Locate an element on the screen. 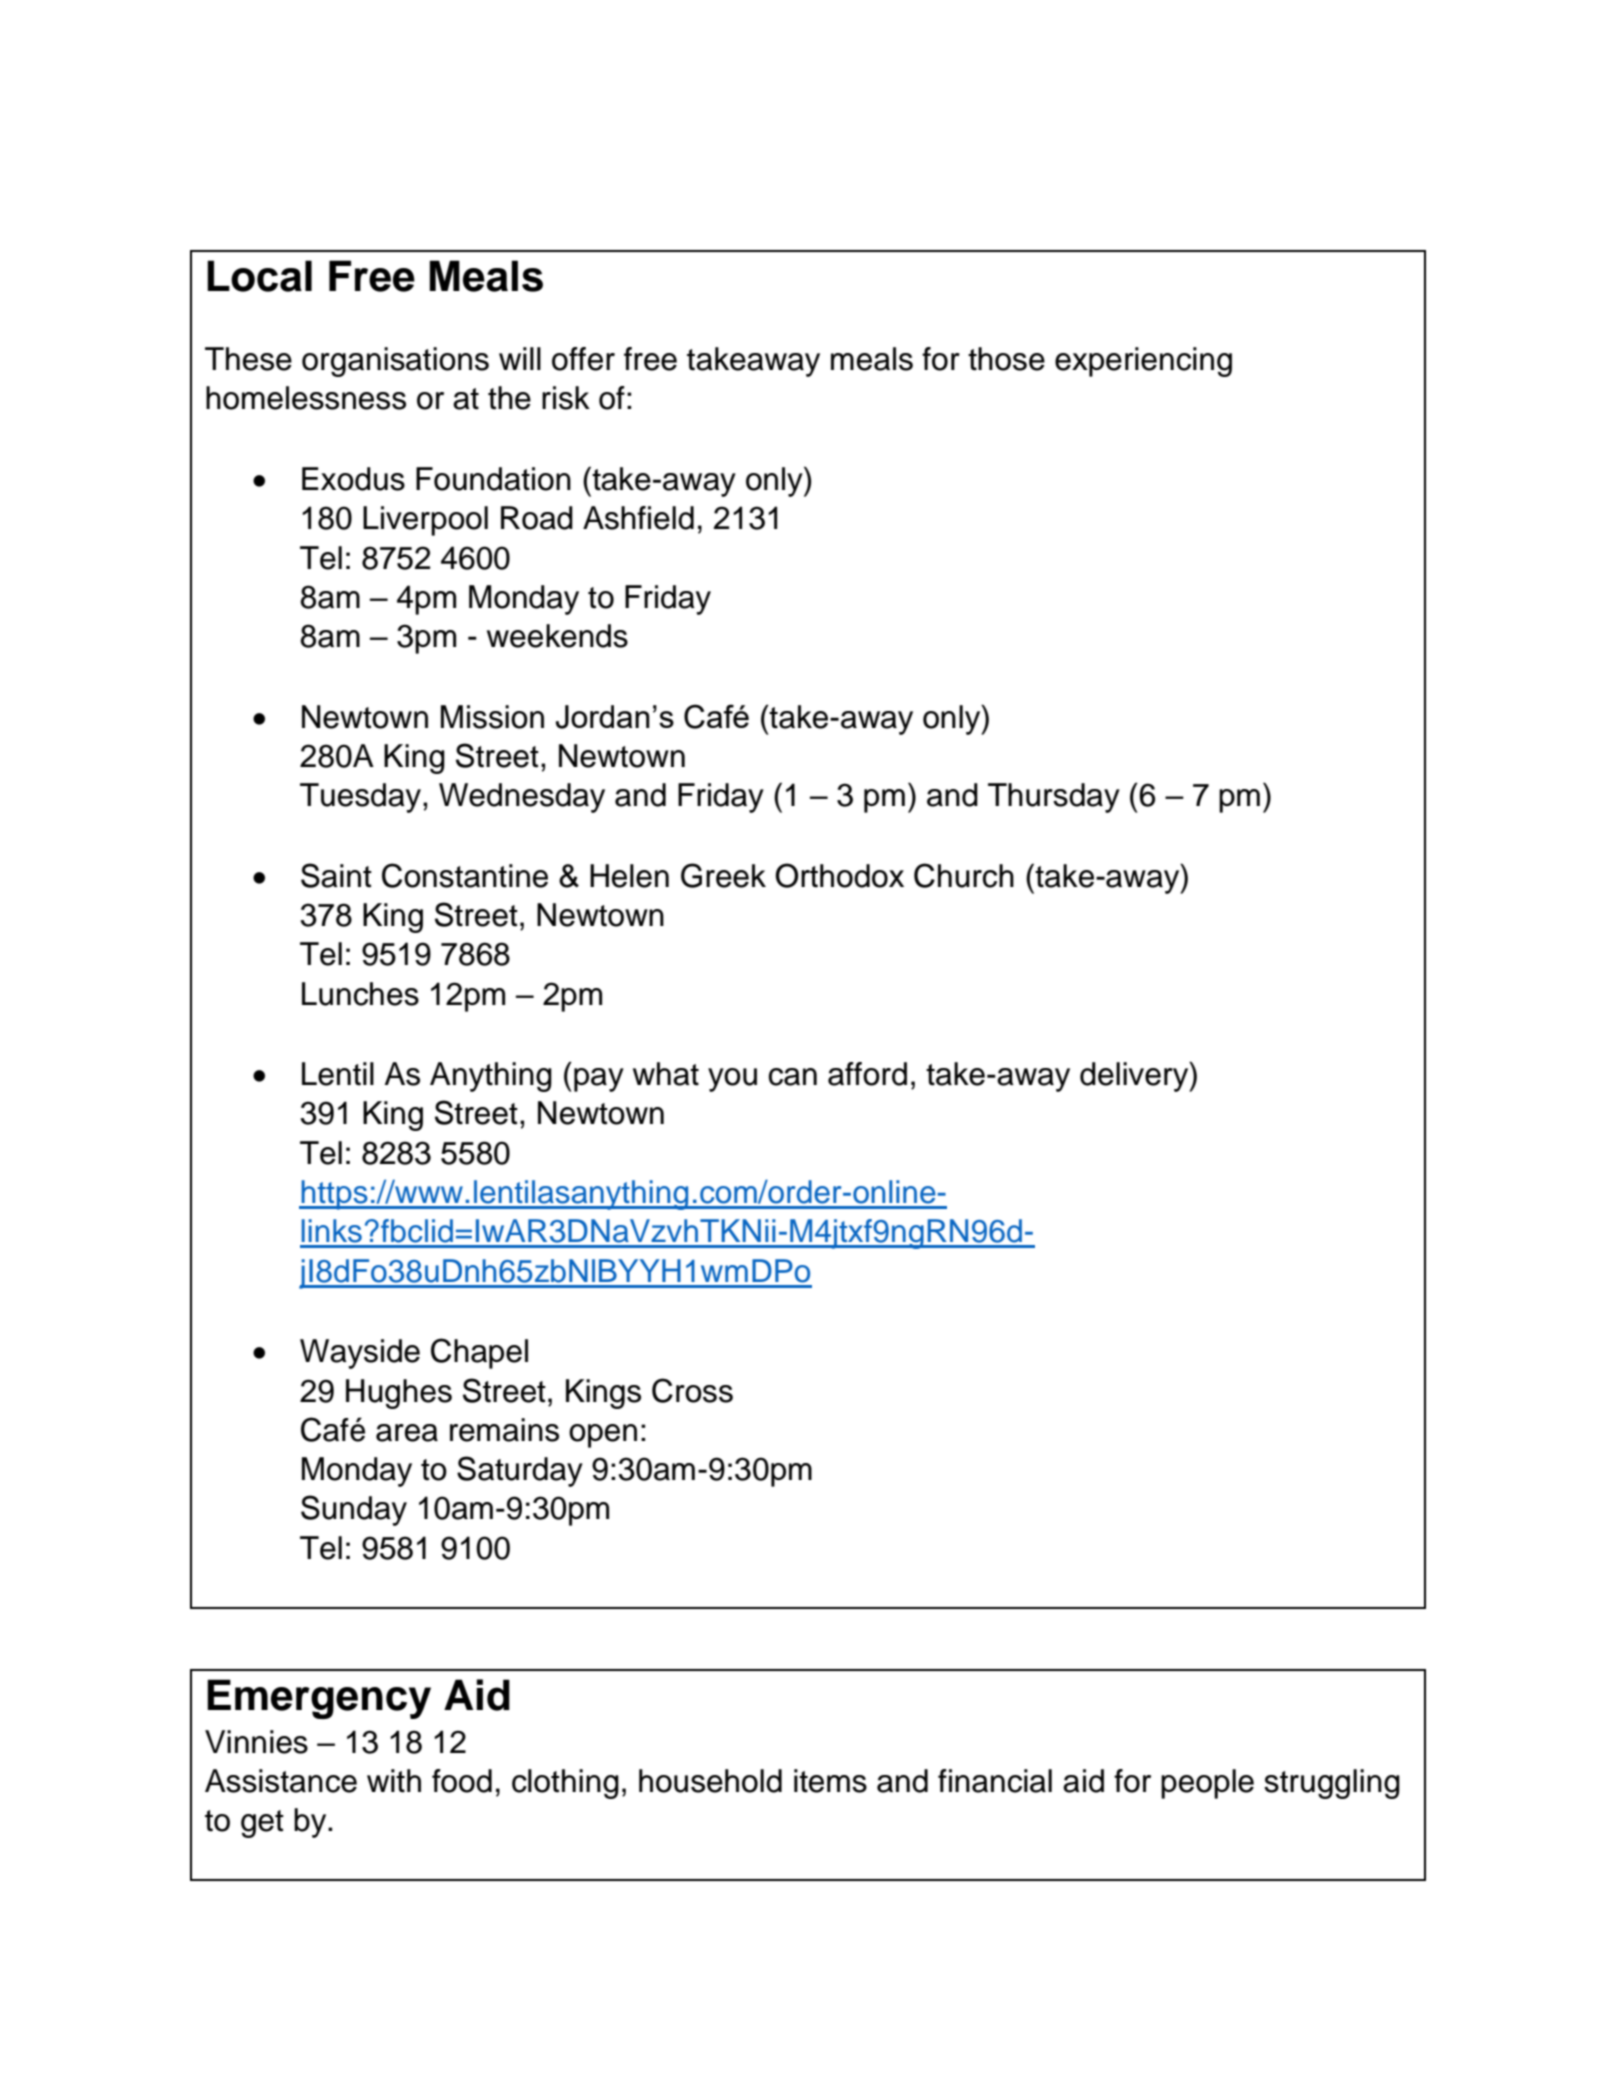 The image size is (1614, 2088). Cross is located at coordinates (692, 1390).
